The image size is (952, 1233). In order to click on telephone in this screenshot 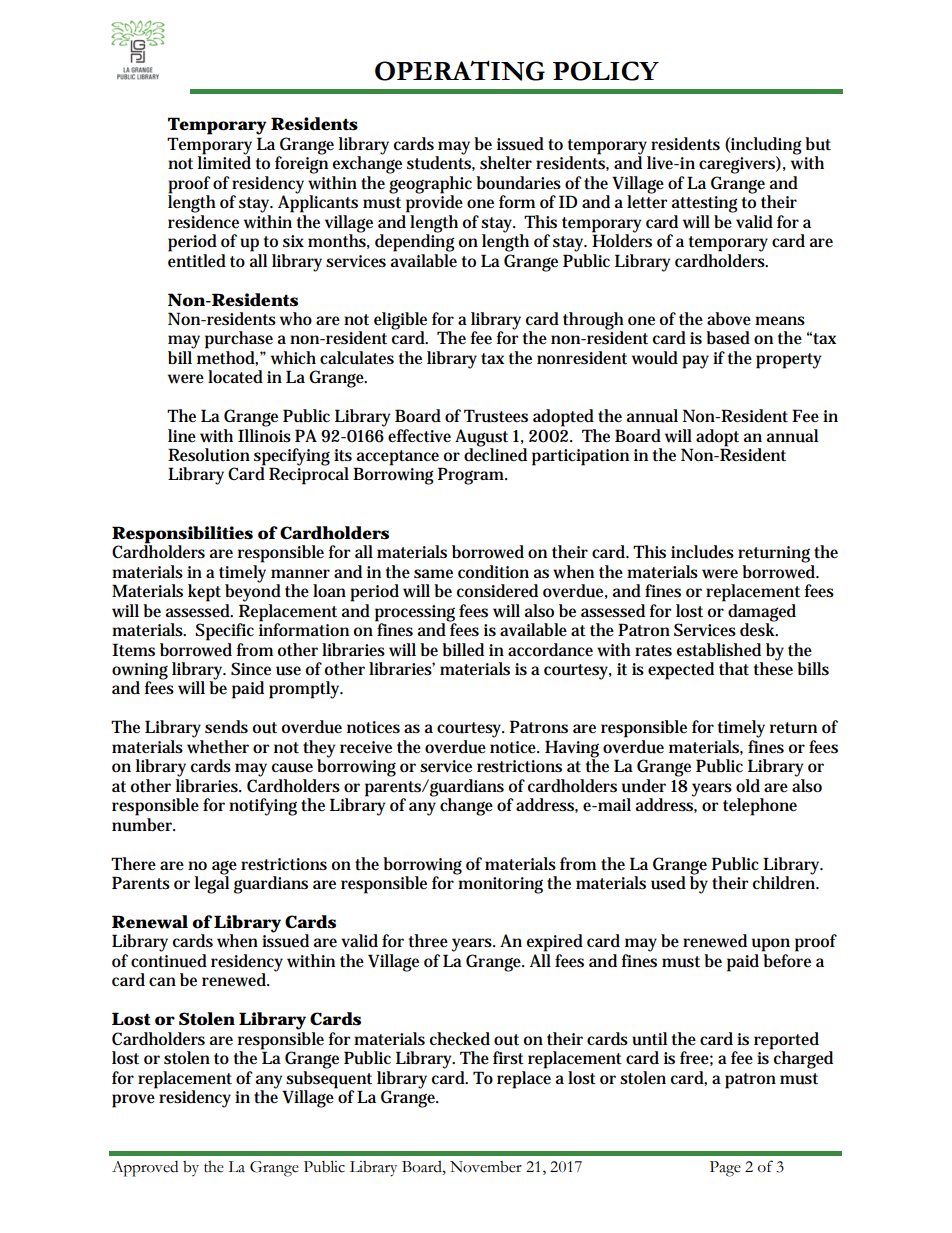, I will do `click(760, 807)`.
